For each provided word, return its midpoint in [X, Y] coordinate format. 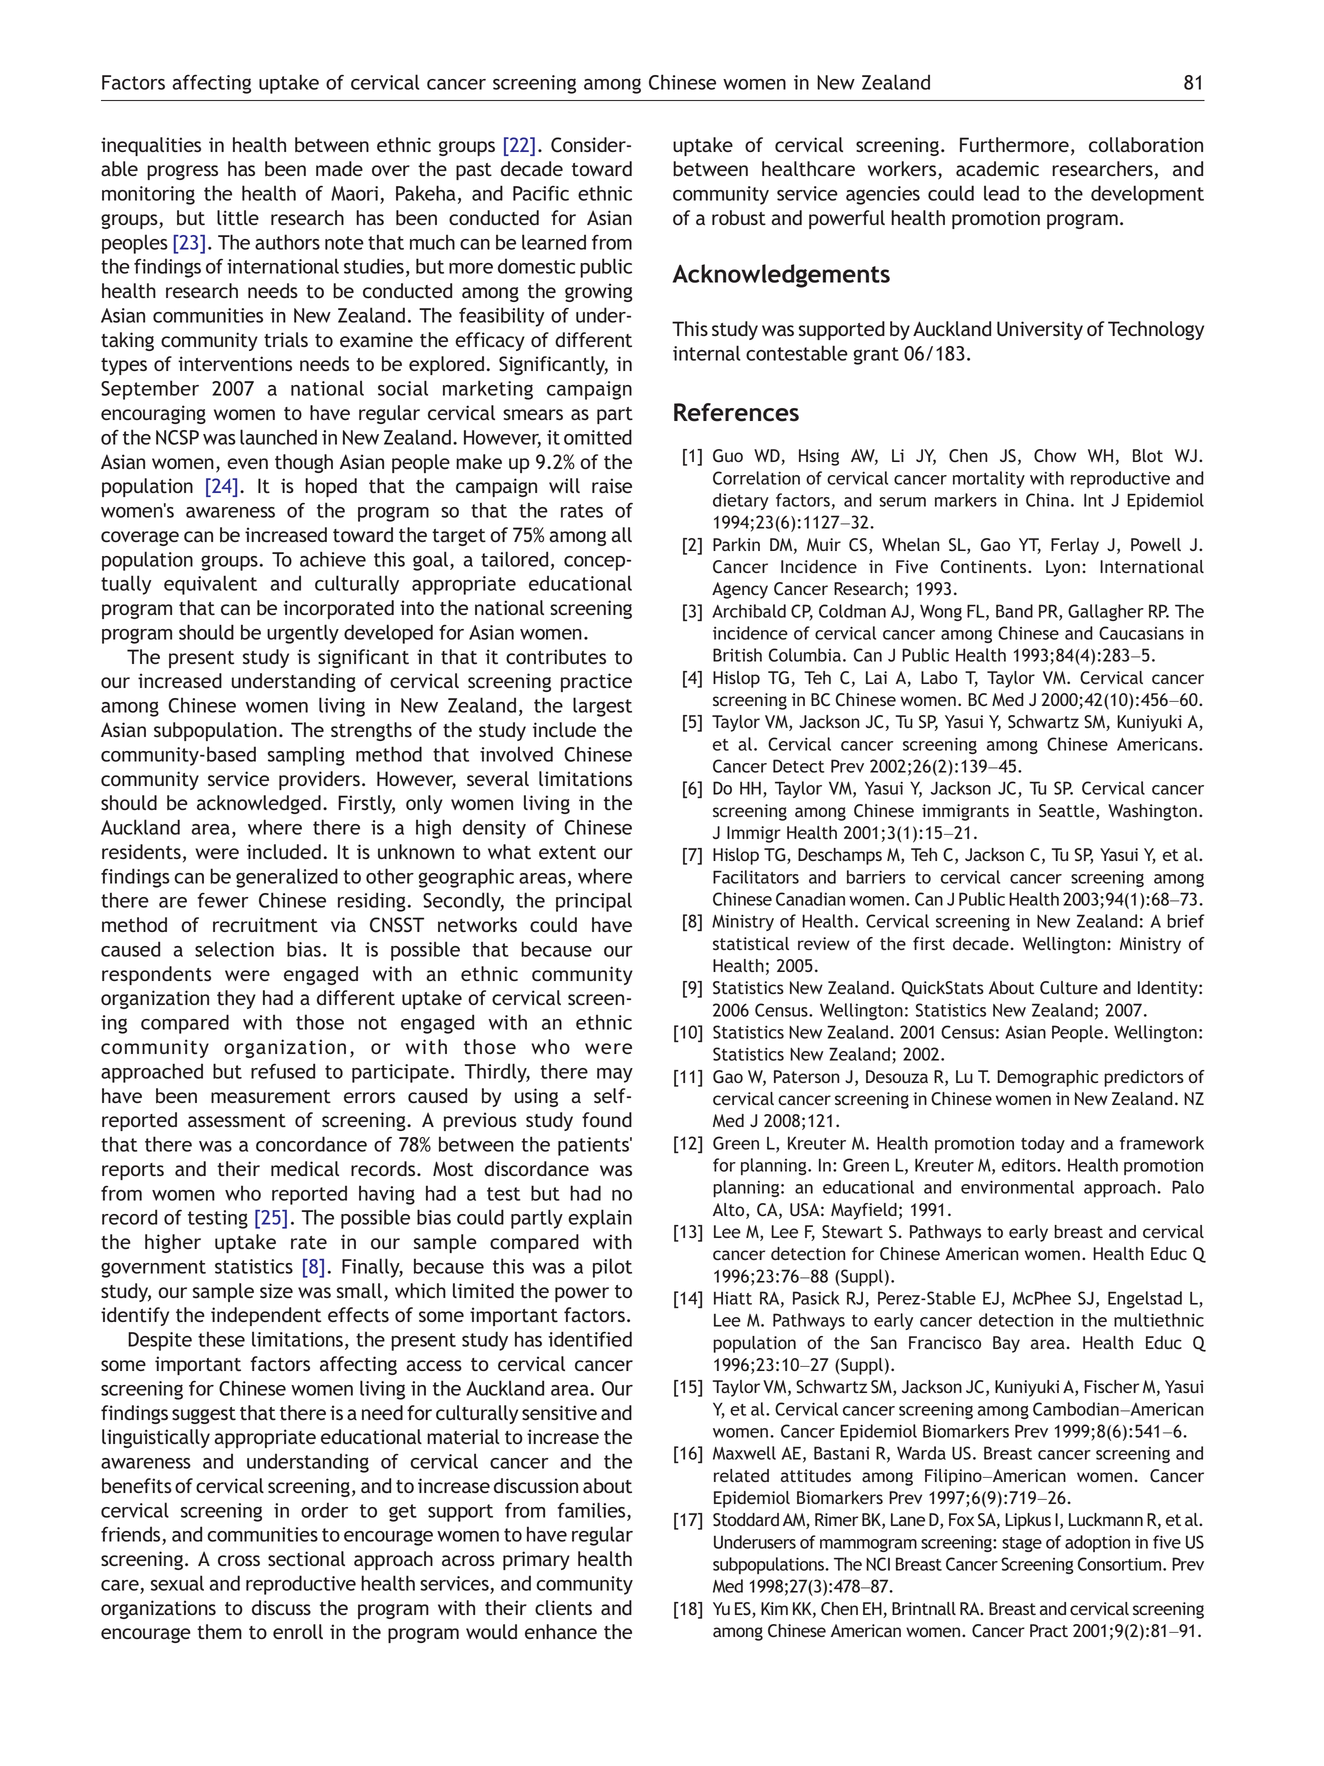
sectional [306, 1558]
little [238, 217]
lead [1001, 193]
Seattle [1068, 812]
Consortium [1121, 1564]
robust [739, 217]
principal [594, 902]
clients [563, 1607]
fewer [223, 900]
